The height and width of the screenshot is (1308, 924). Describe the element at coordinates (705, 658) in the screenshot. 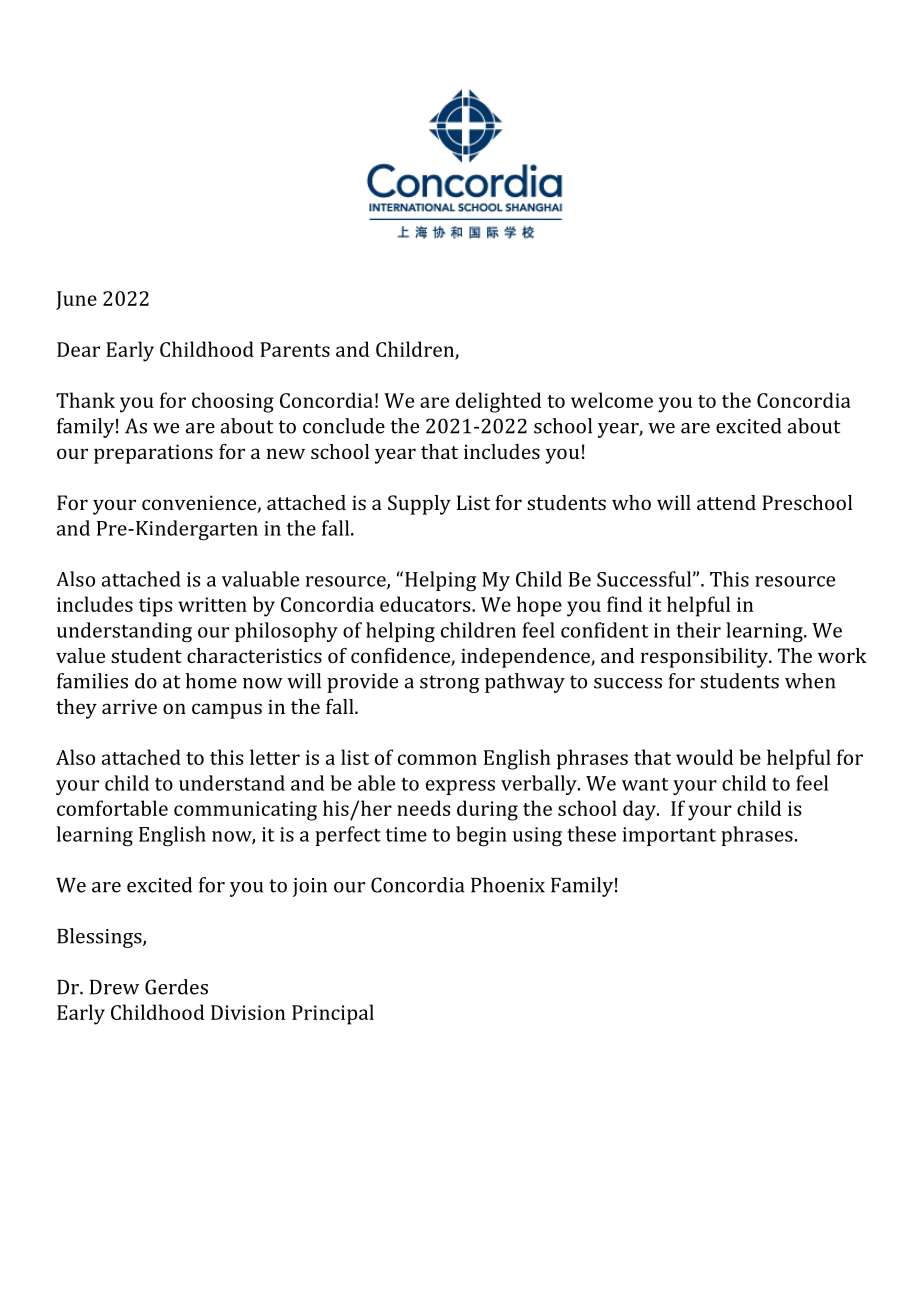

I see `responsibility` at that location.
